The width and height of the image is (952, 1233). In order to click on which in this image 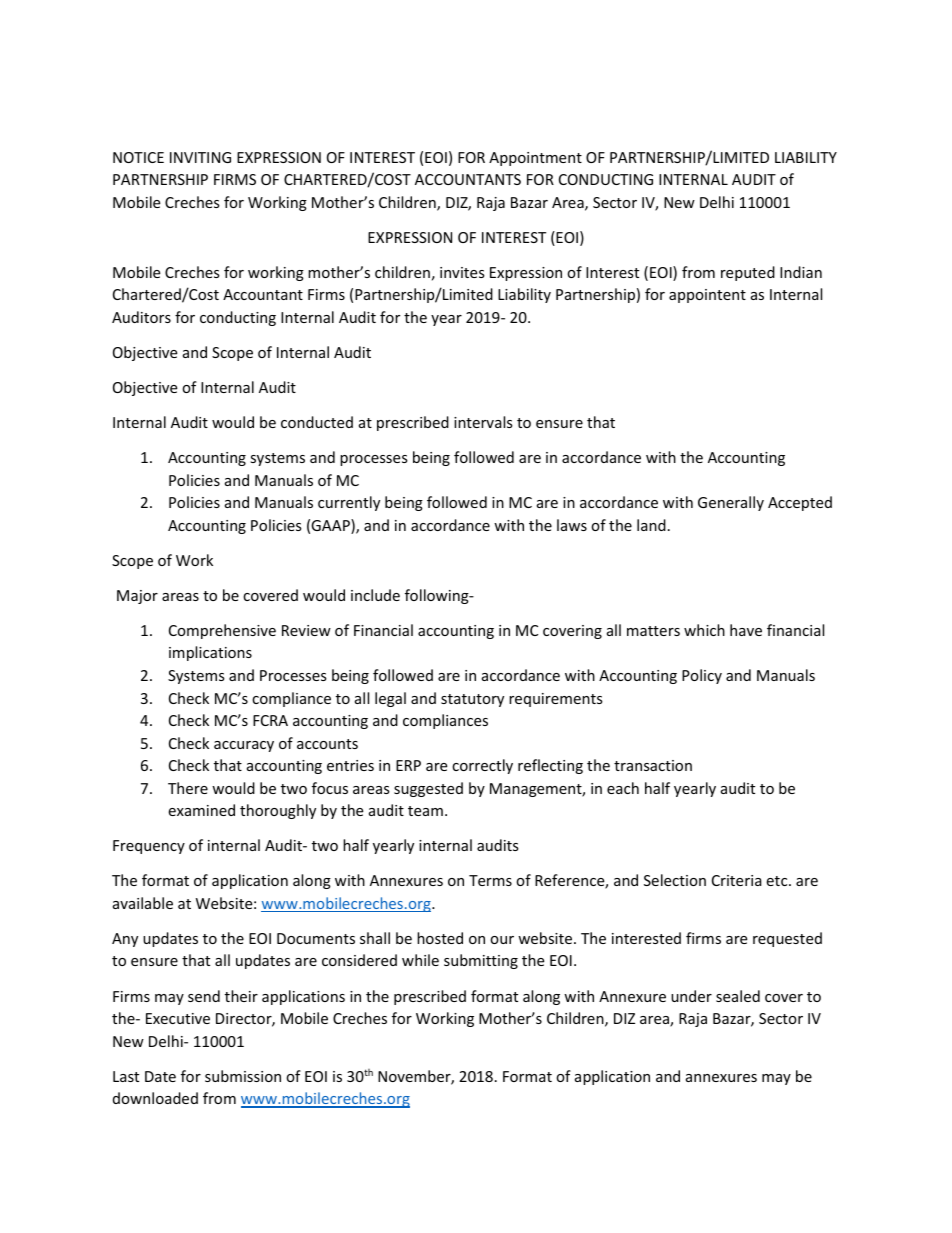, I will do `click(704, 630)`.
